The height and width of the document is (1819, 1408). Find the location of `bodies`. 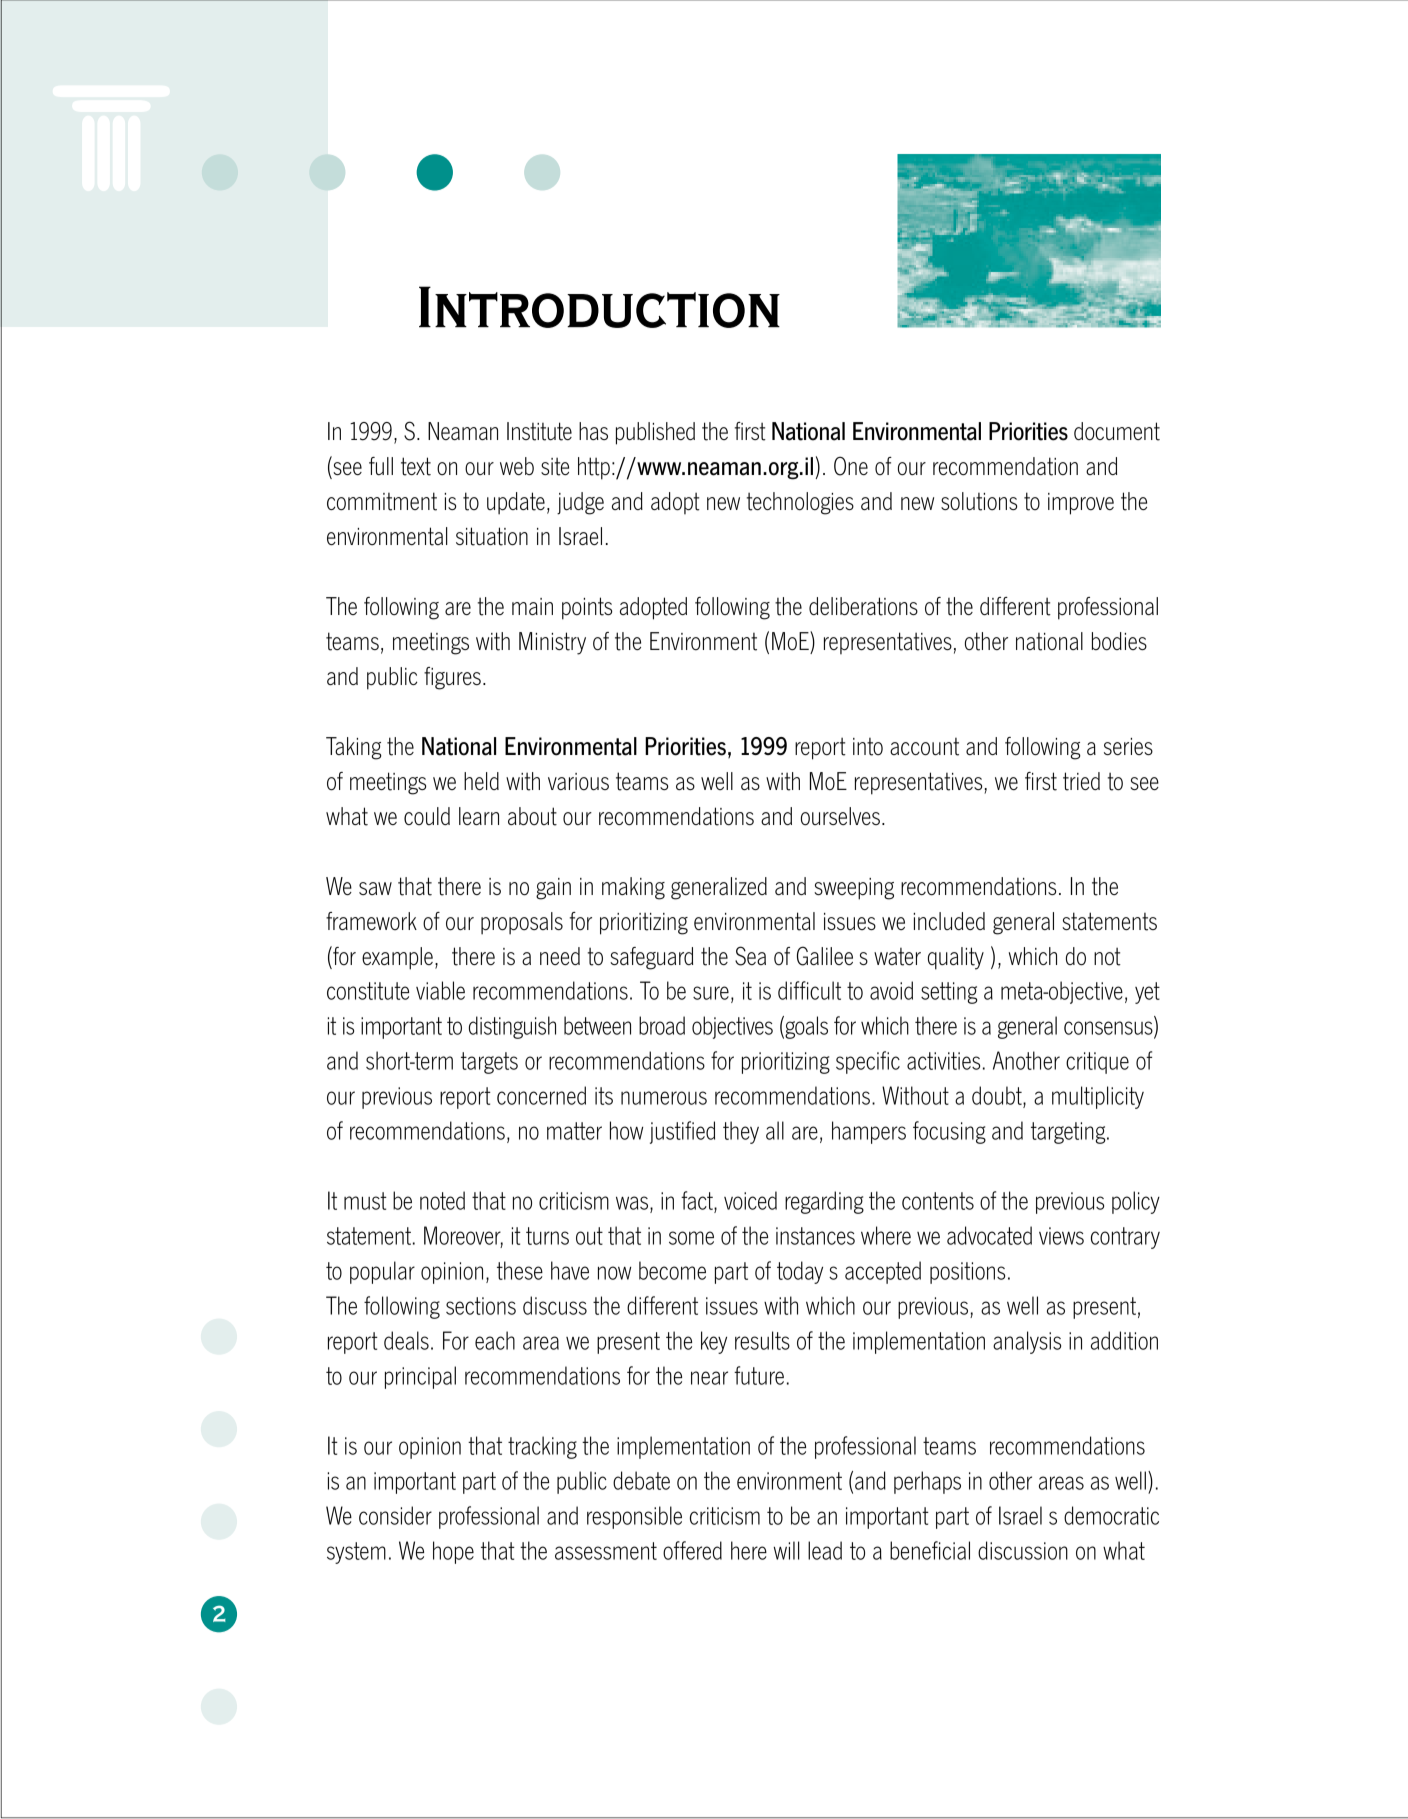

bodies is located at coordinates (1119, 641).
